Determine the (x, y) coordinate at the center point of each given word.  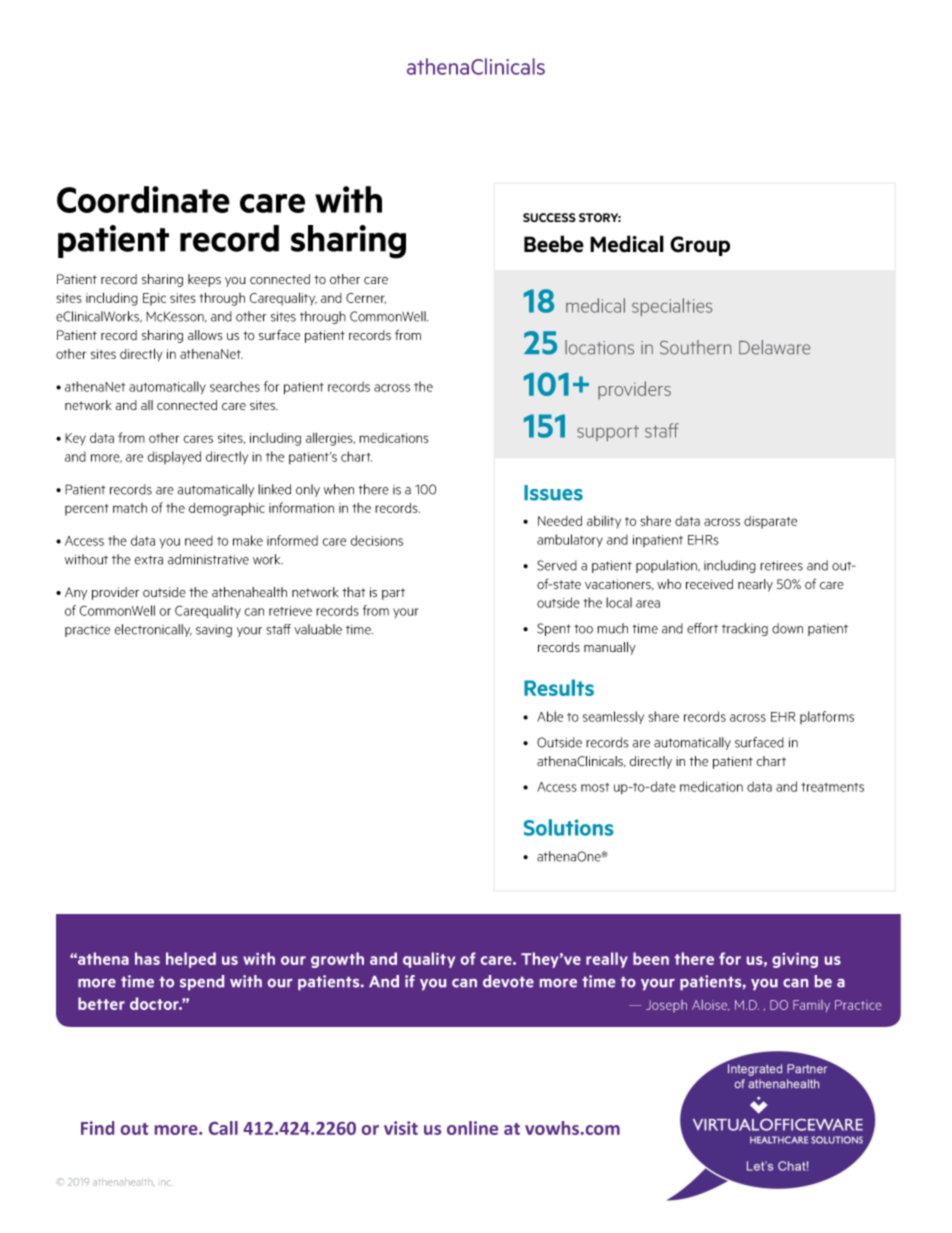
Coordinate (143, 199)
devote (508, 981)
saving (214, 631)
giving (795, 960)
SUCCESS (549, 218)
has (147, 958)
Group (700, 246)
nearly (755, 585)
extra (149, 560)
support (608, 433)
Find (97, 1128)
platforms (827, 717)
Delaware (774, 347)
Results (559, 687)
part (393, 594)
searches (235, 386)
